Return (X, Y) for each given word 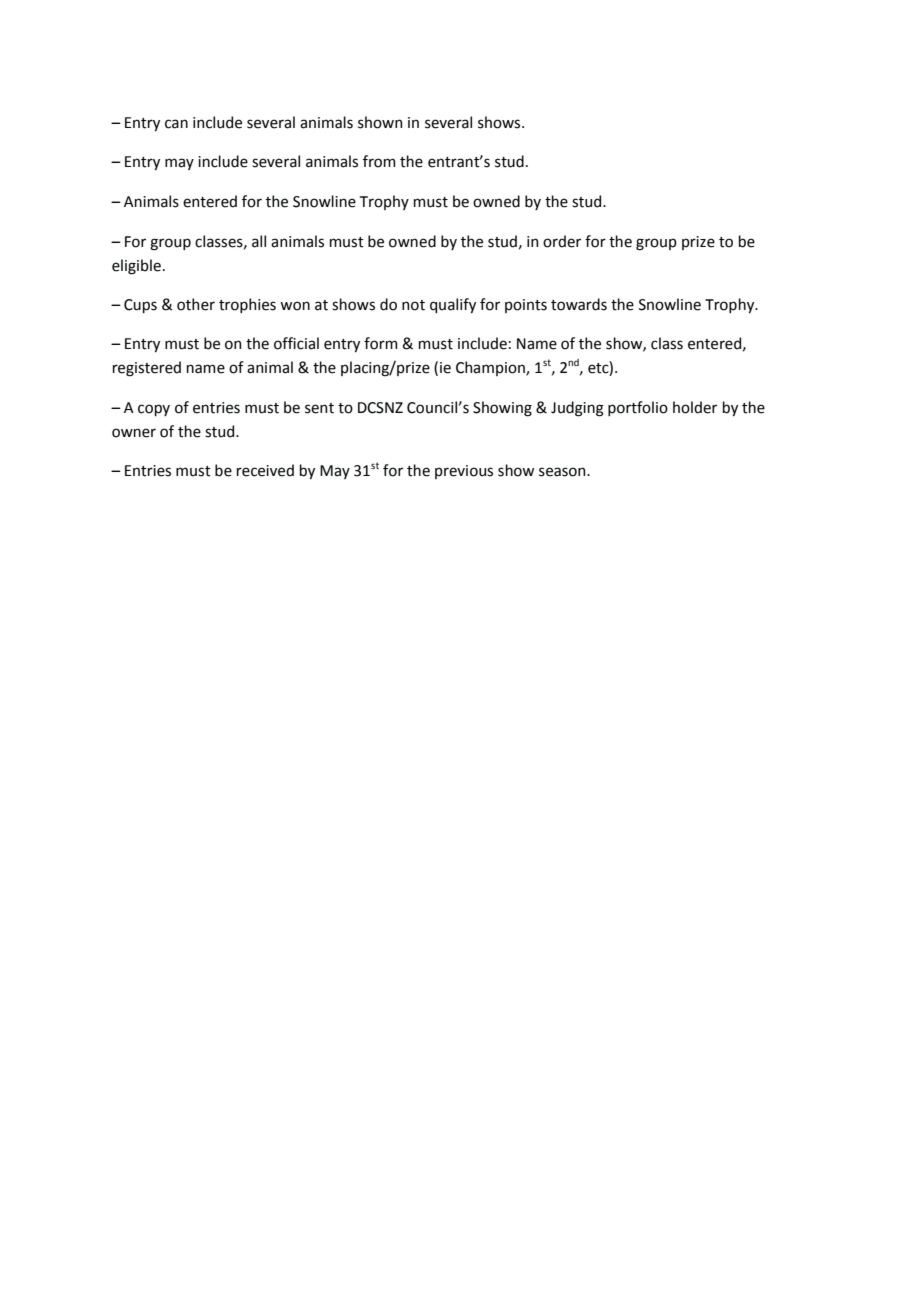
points (526, 306)
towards (579, 304)
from (379, 161)
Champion (491, 368)
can (176, 124)
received (265, 470)
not (413, 305)
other (196, 304)
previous (464, 472)
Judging (577, 409)
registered (147, 369)
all (259, 241)
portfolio (638, 408)
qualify (453, 305)
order (562, 241)
